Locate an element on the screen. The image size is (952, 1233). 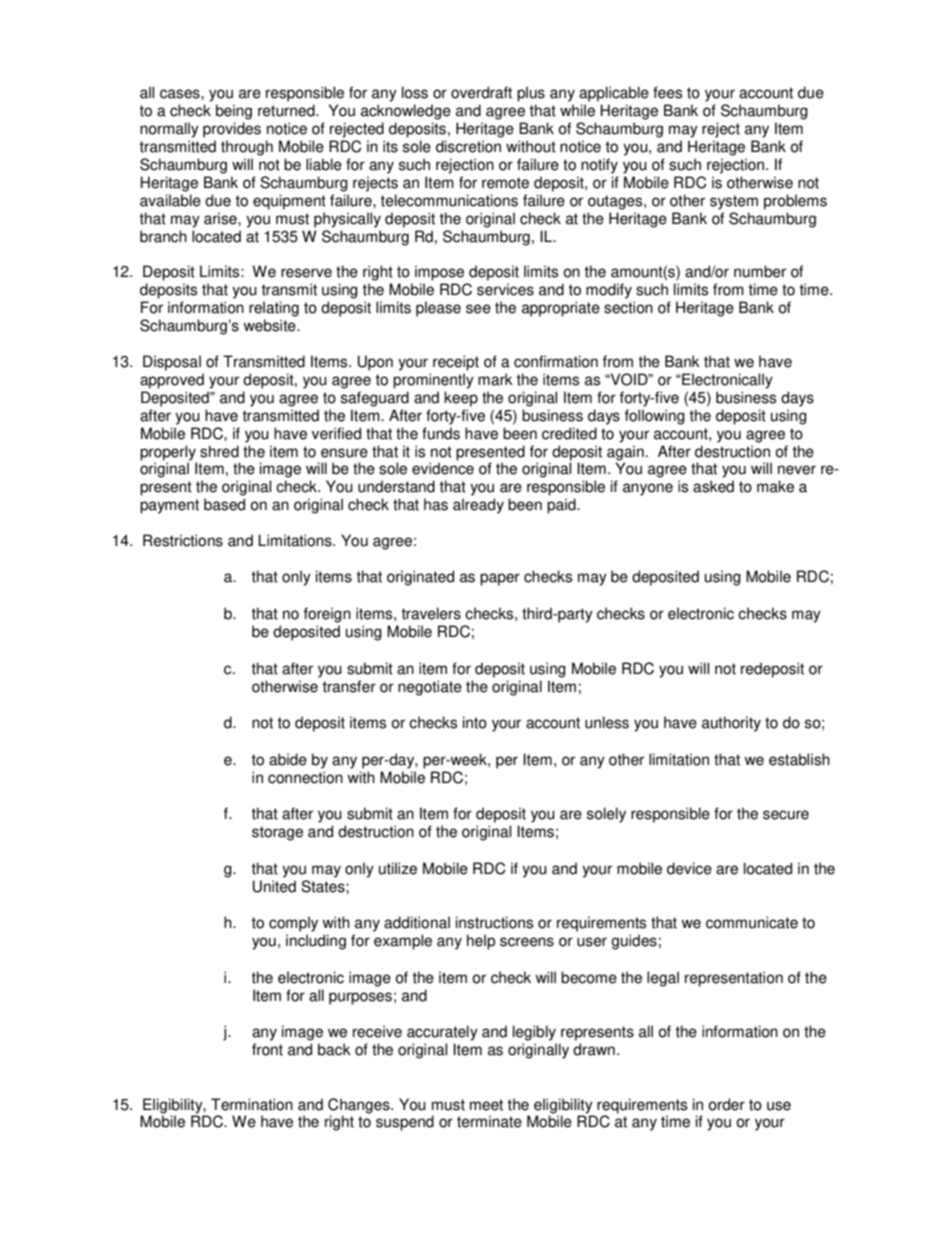
Termination is located at coordinates (252, 1104).
